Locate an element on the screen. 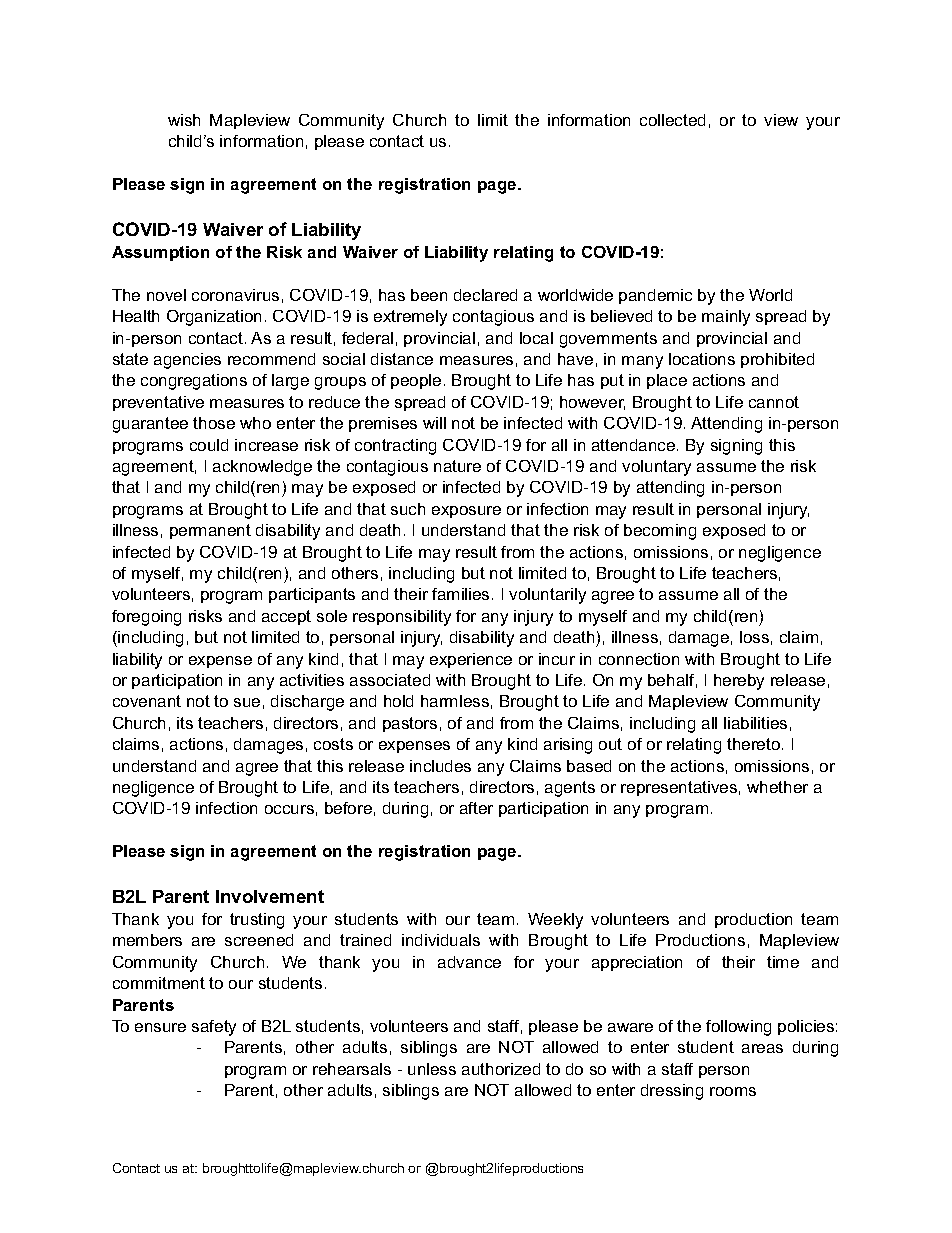 The image size is (952, 1233). wish is located at coordinates (184, 120).
